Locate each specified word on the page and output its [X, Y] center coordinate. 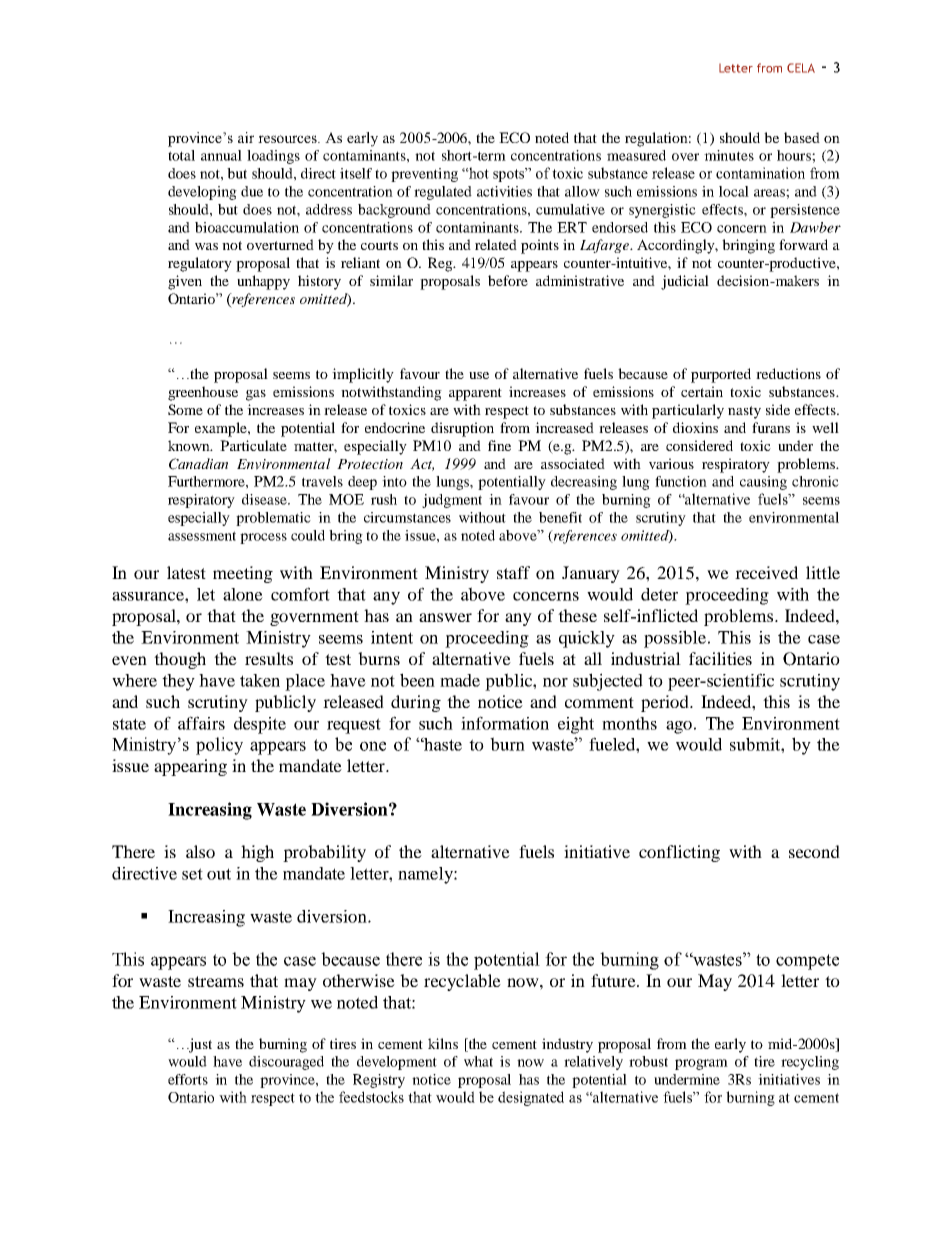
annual [221, 155]
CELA [801, 68]
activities [504, 191]
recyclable [462, 982]
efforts [188, 1079]
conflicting [679, 853]
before [508, 280]
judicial [685, 282]
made [460, 680]
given [185, 282]
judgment [452, 501]
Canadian [198, 464]
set [192, 874]
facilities [720, 658]
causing [763, 483]
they [178, 682]
